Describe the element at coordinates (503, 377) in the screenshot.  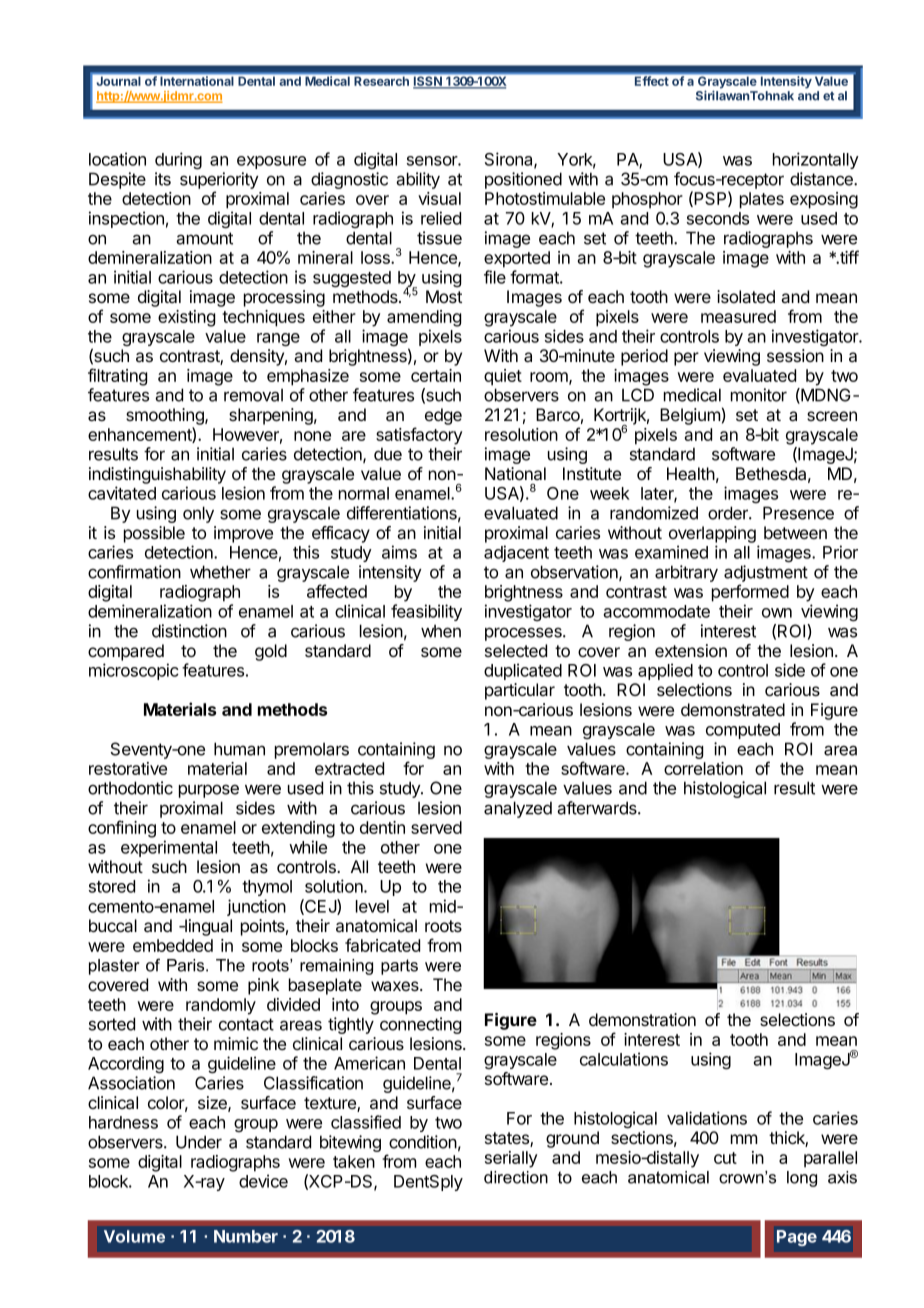
I see `quiet` at that location.
